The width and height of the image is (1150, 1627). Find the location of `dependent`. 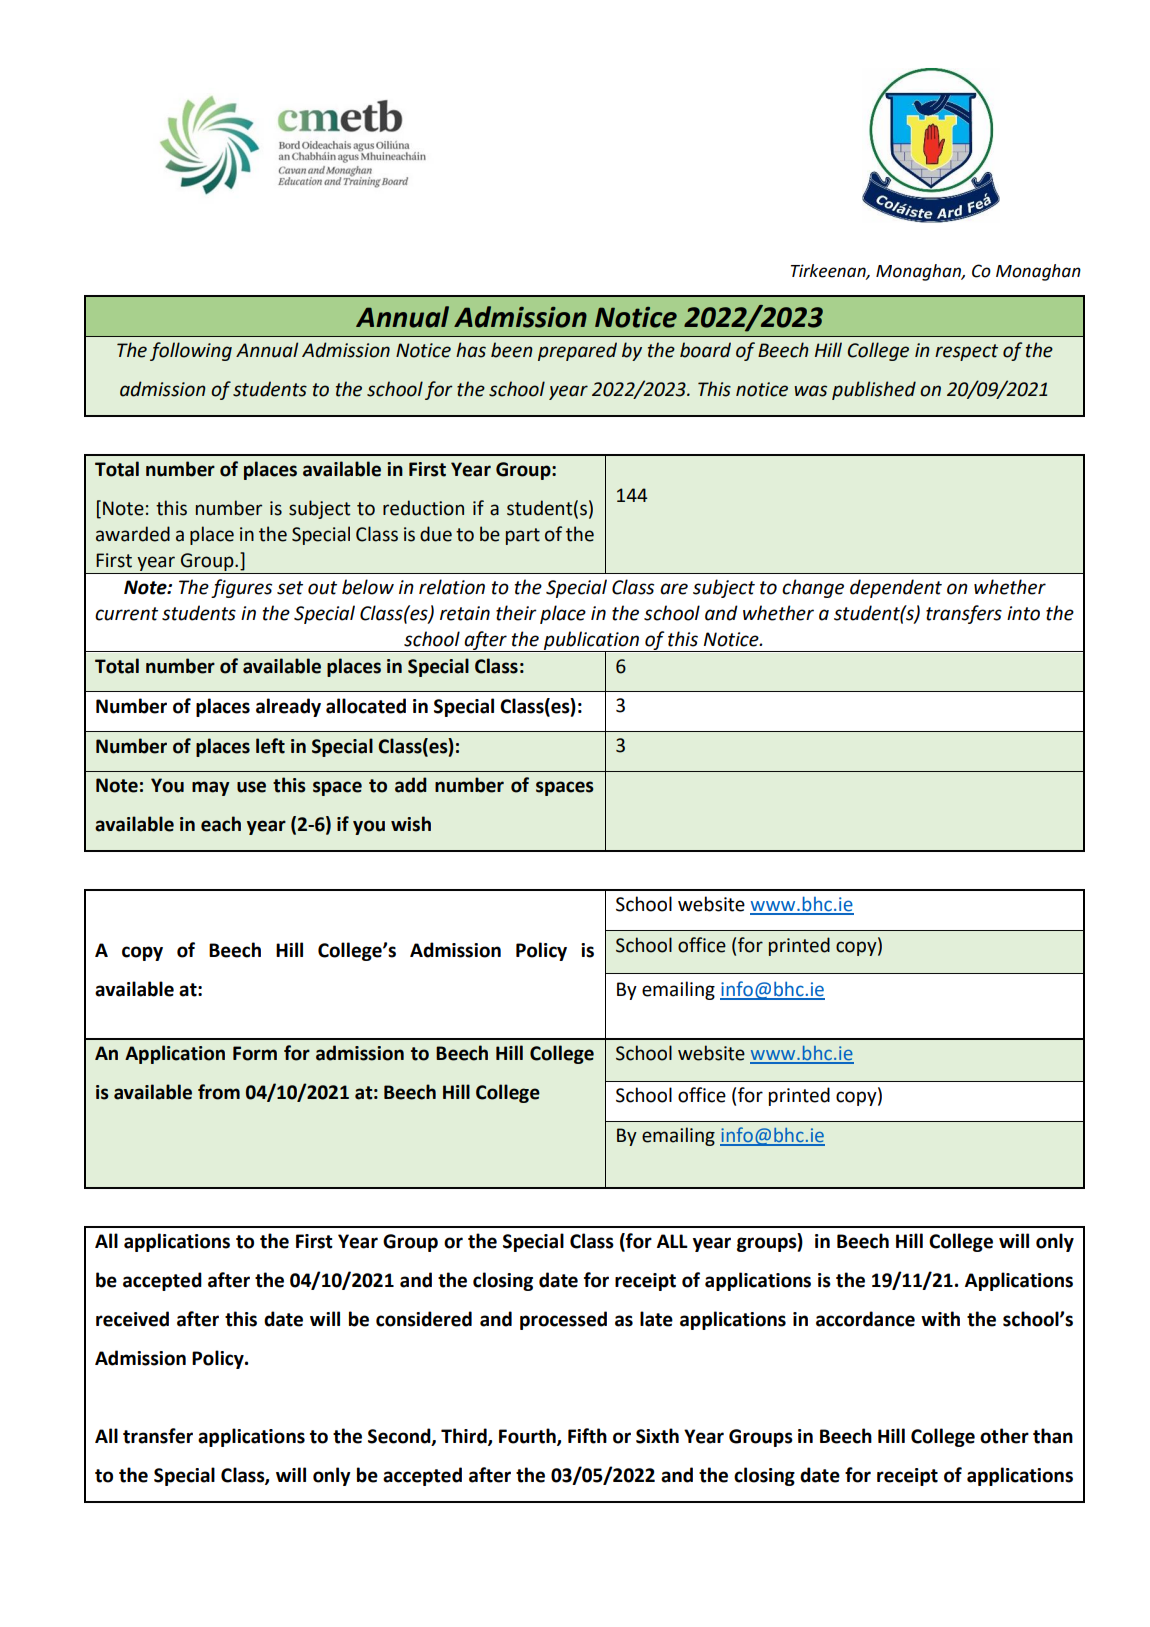

dependent is located at coordinates (896, 588).
